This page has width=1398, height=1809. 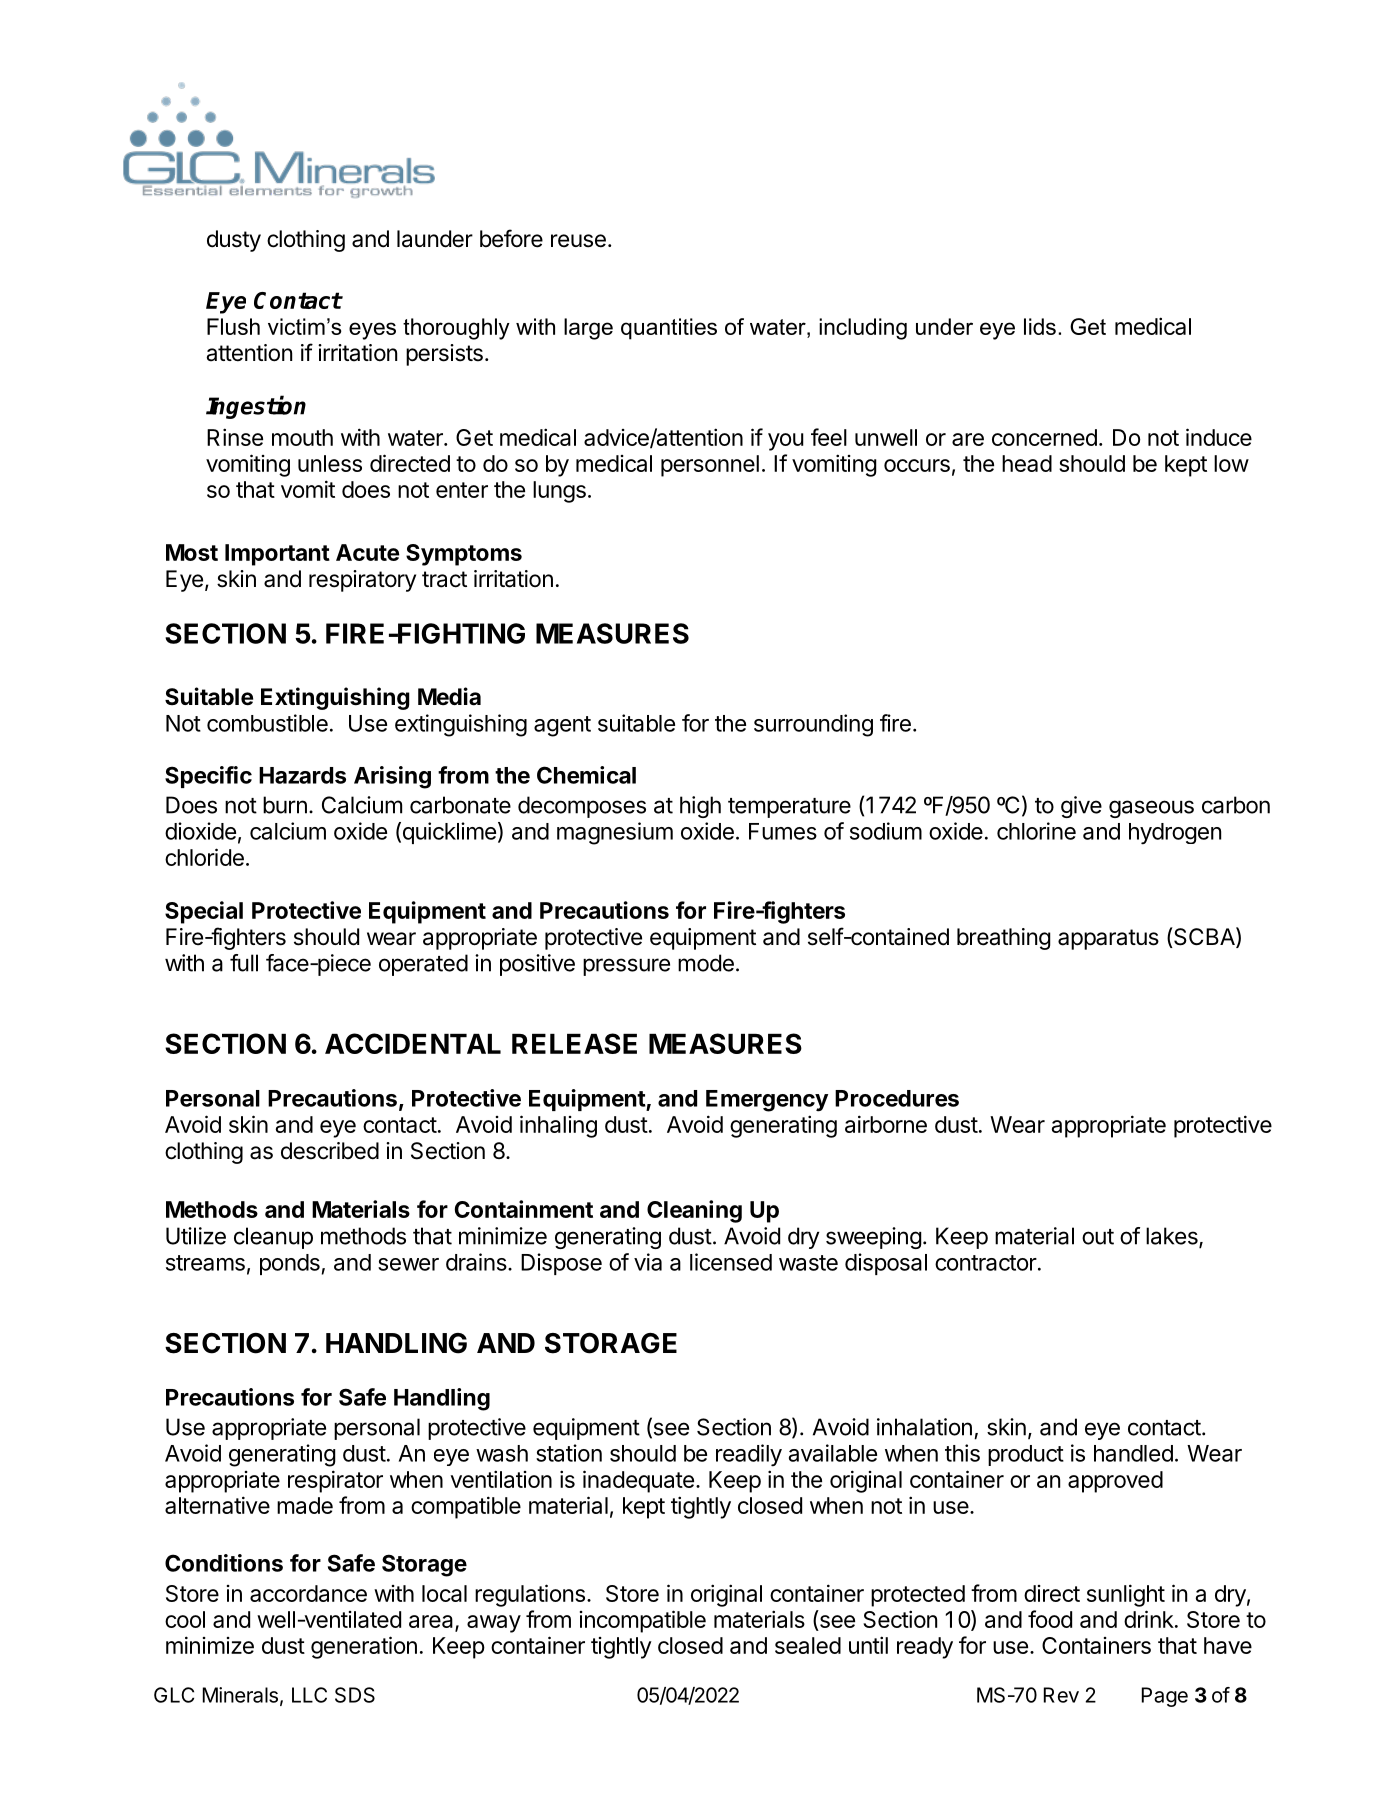 What do you see at coordinates (669, 329) in the page?
I see `quantities` at bounding box center [669, 329].
